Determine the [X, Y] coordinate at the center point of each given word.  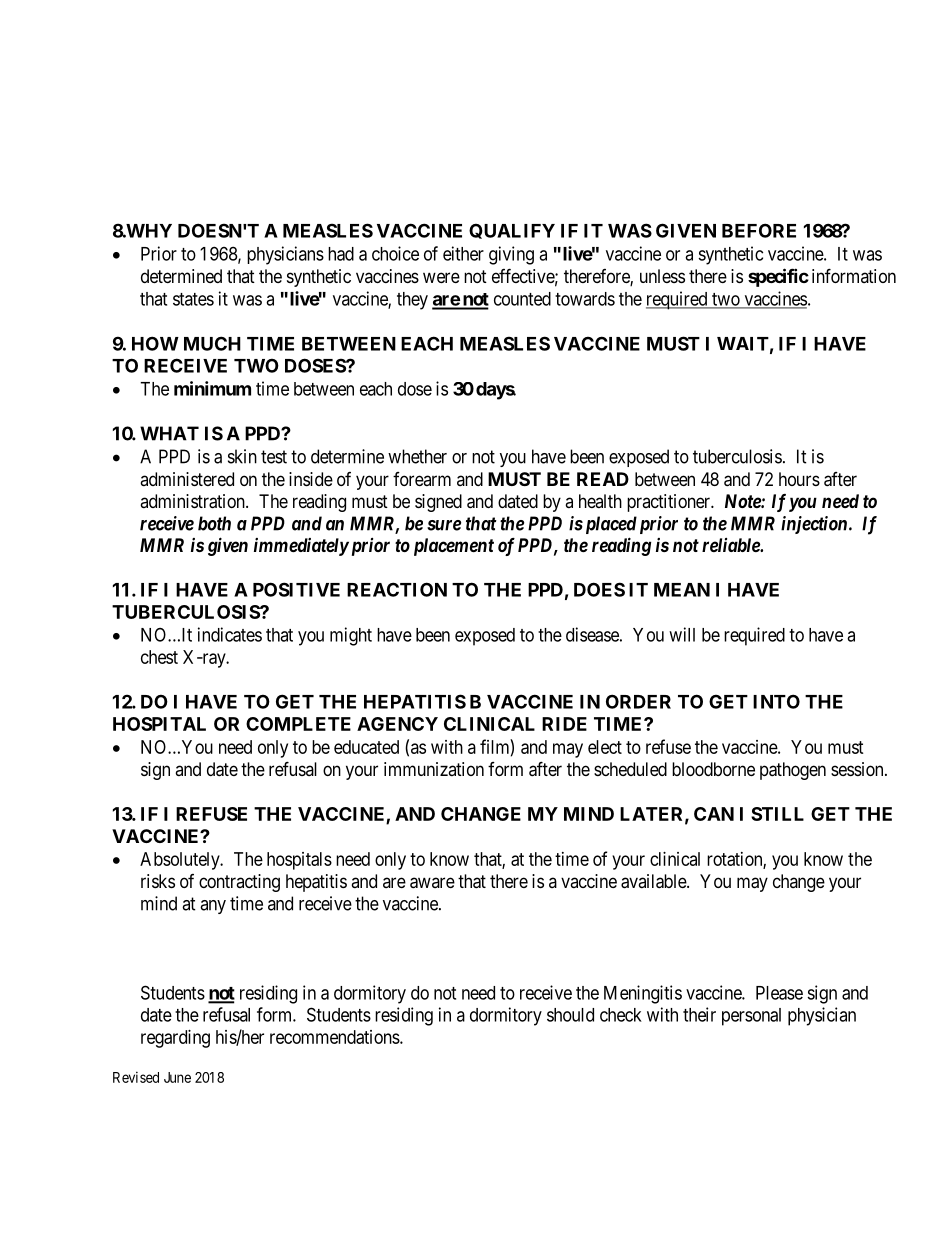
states [193, 299]
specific [778, 277]
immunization [434, 769]
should [570, 1015]
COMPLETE [298, 724]
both [214, 523]
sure [444, 525]
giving [511, 255]
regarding [175, 1039]
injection [814, 525]
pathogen [793, 771]
